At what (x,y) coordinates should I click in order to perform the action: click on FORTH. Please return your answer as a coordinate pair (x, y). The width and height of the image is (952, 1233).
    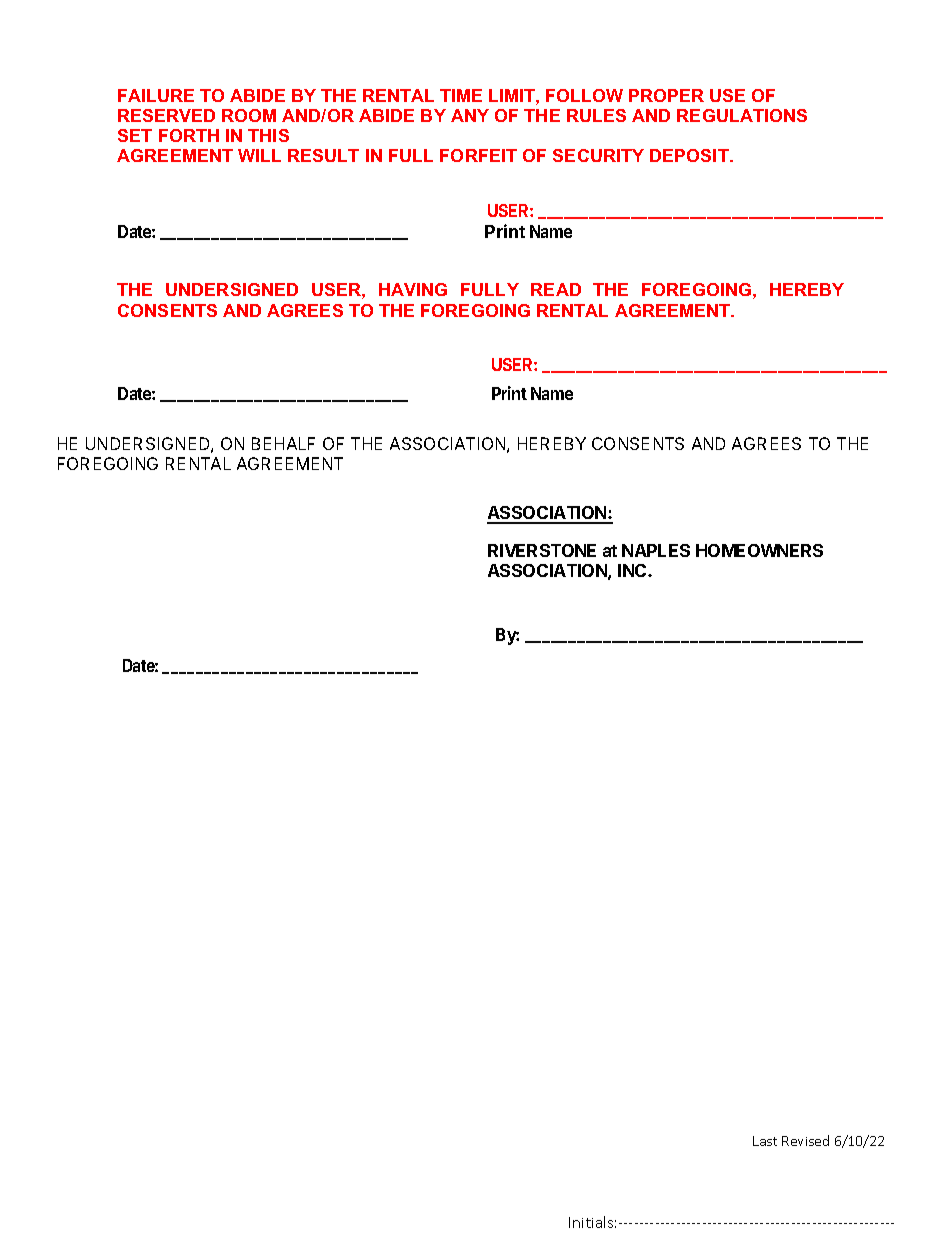
    Looking at the image, I should click on (189, 135).
